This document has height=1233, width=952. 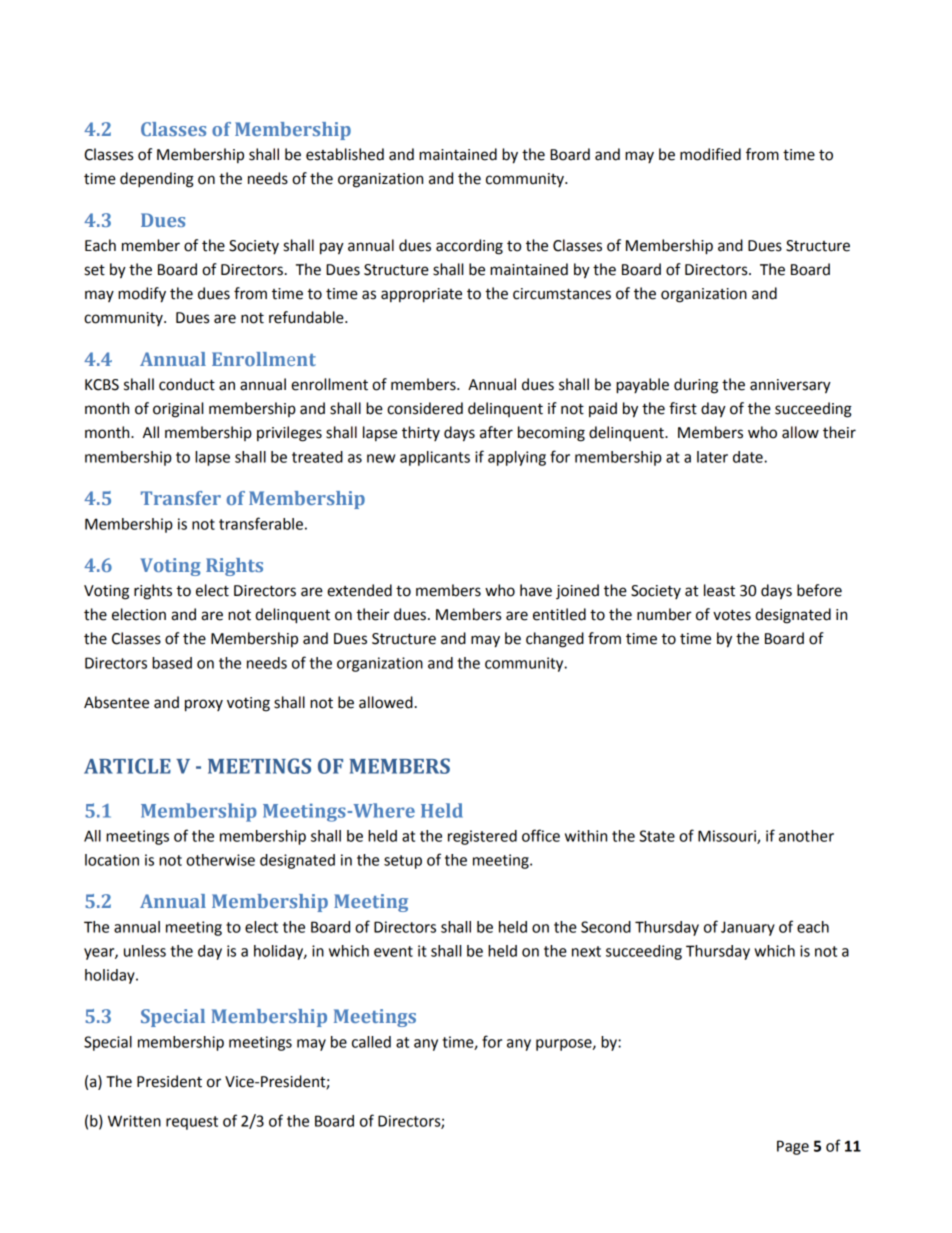 What do you see at coordinates (555, 640) in the document?
I see `changed` at bounding box center [555, 640].
